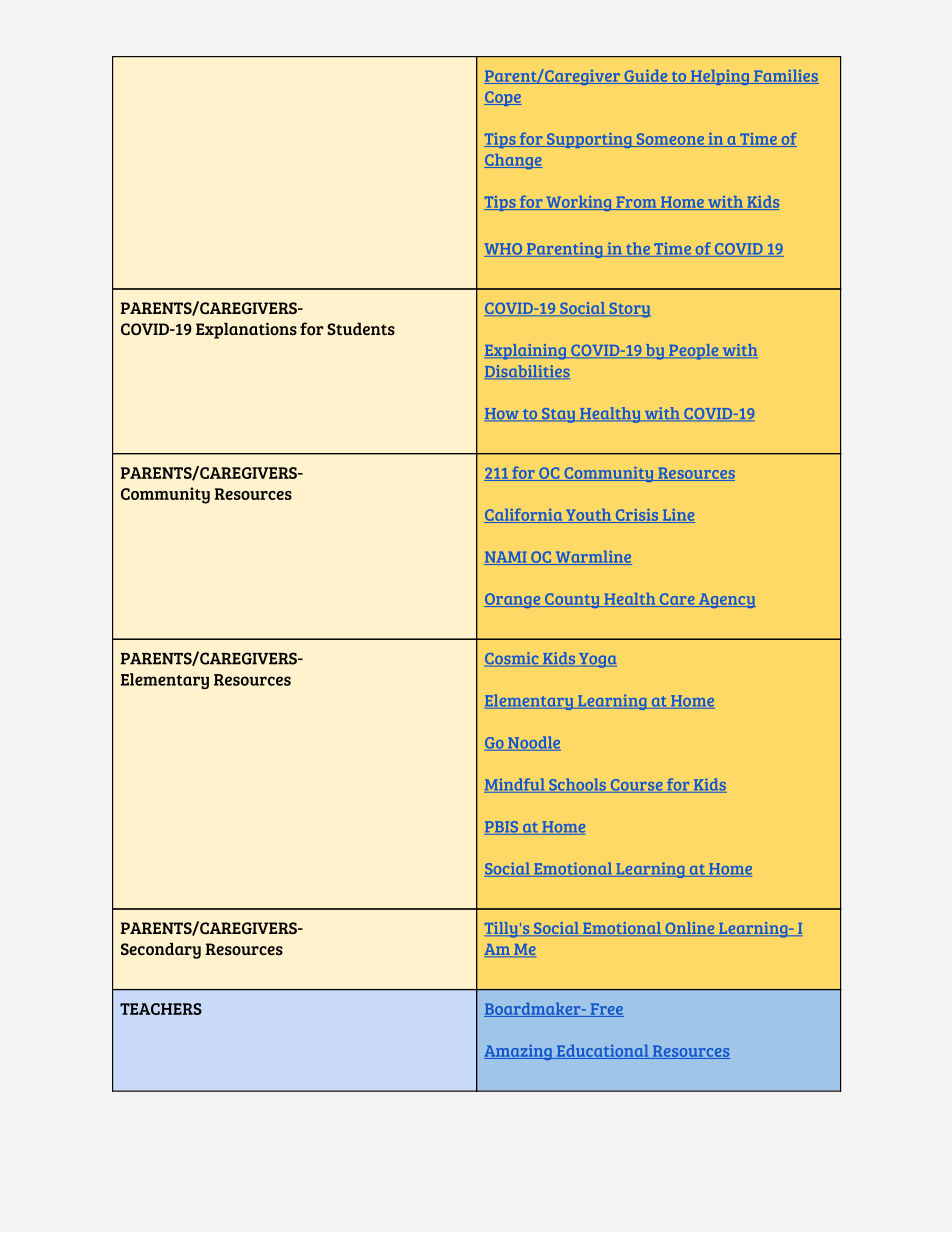 This page has height=1233, width=952. Describe the element at coordinates (602, 1052) in the page. I see `Educational` at that location.
